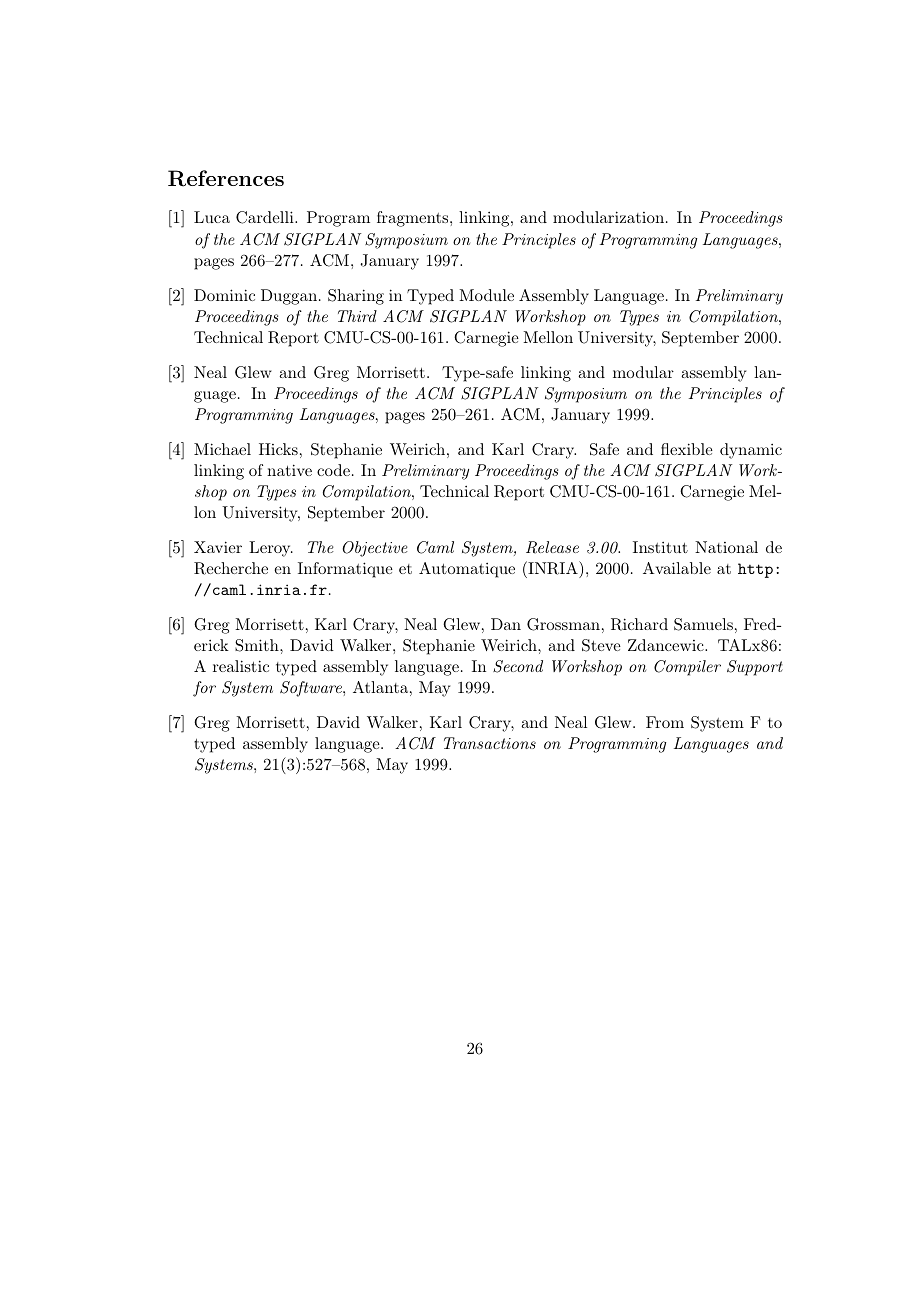 This screenshot has width=924, height=1308. What do you see at coordinates (333, 470) in the screenshot?
I see `code` at bounding box center [333, 470].
